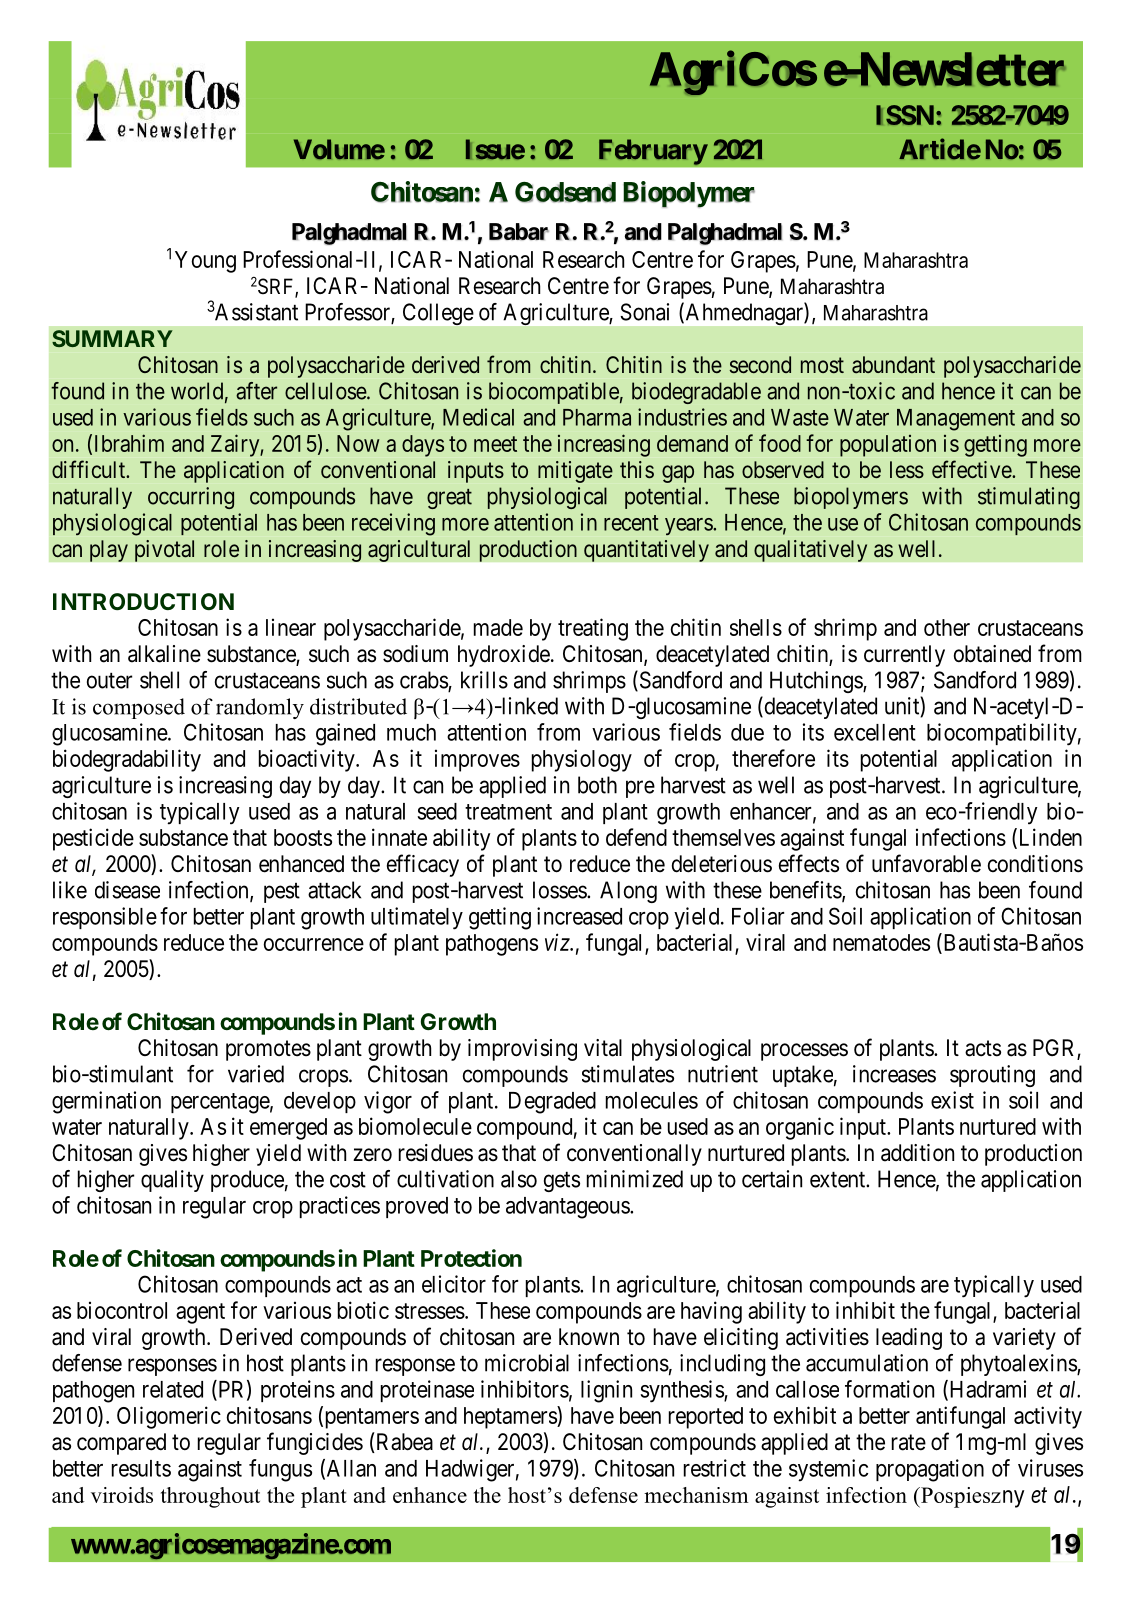  What do you see at coordinates (593, 629) in the document?
I see `treating` at bounding box center [593, 629].
